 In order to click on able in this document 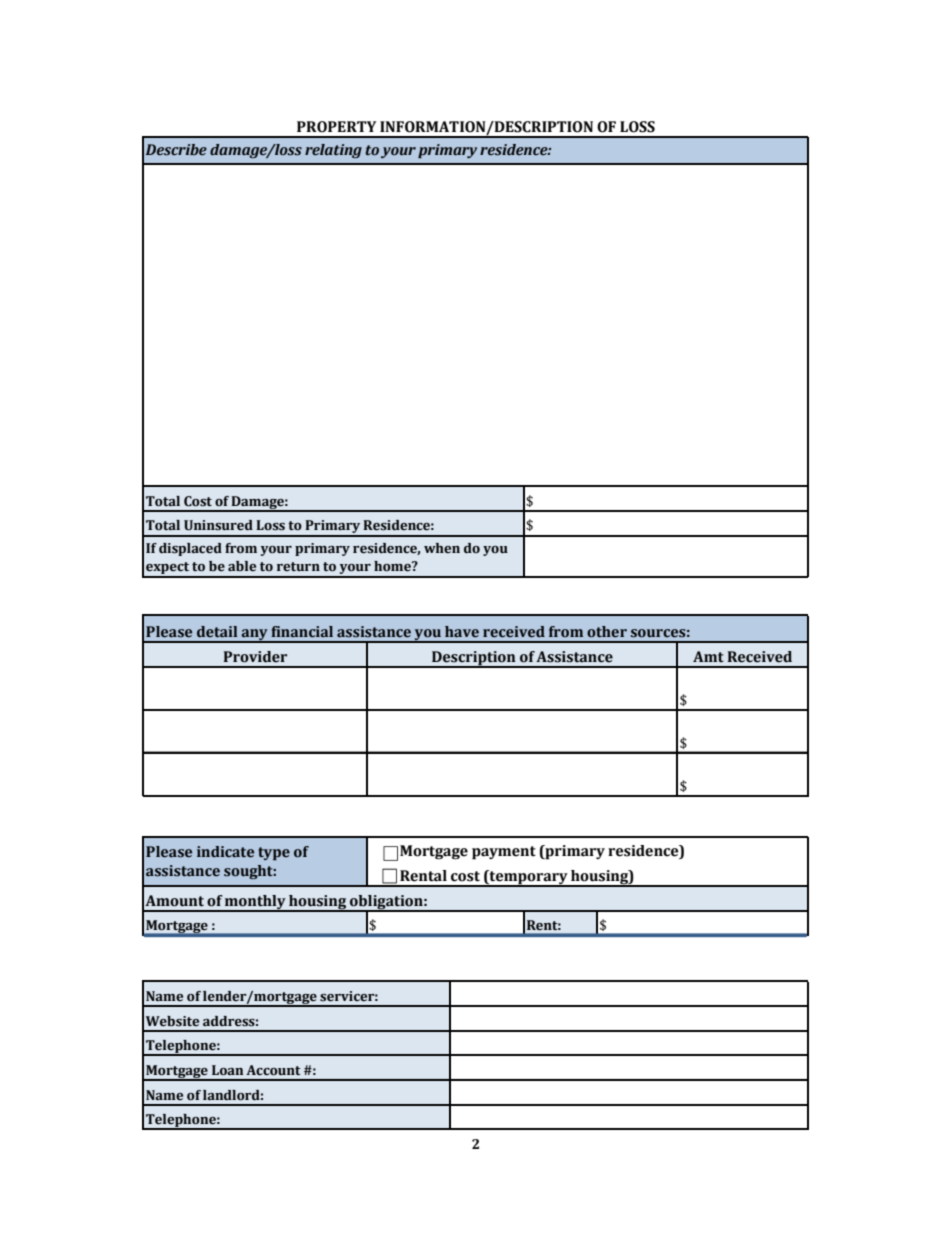, I will do `click(242, 566)`.
